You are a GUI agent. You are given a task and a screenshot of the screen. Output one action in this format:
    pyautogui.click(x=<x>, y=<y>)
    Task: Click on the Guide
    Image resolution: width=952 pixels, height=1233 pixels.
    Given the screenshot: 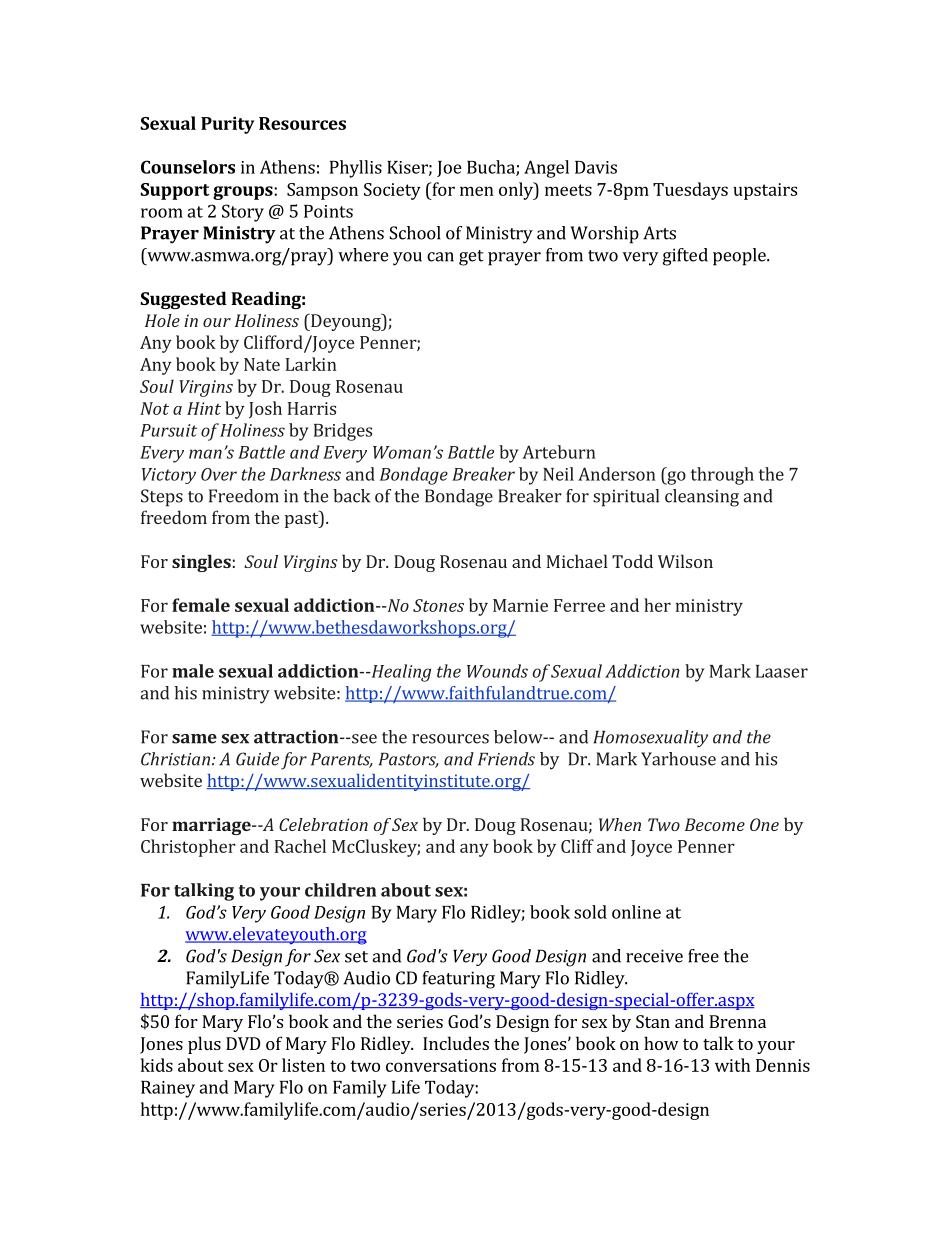 What is the action you would take?
    pyautogui.click(x=257, y=759)
